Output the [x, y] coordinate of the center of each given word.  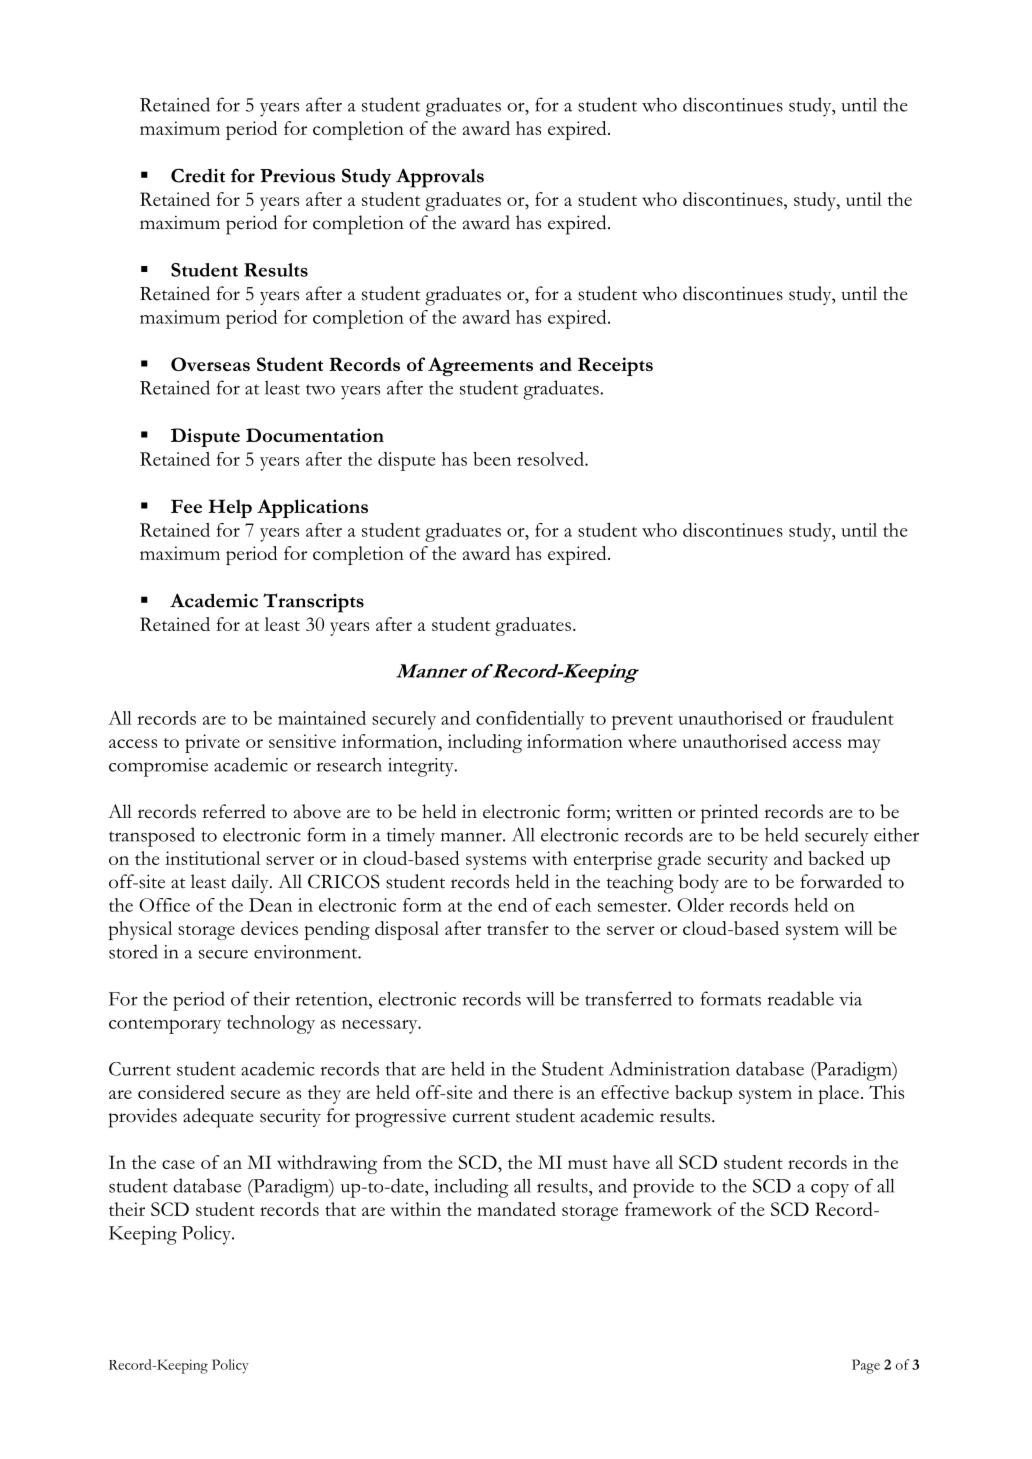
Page [866, 1366]
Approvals [440, 178]
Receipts [615, 366]
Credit [198, 175]
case [178, 1164]
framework [668, 1209]
